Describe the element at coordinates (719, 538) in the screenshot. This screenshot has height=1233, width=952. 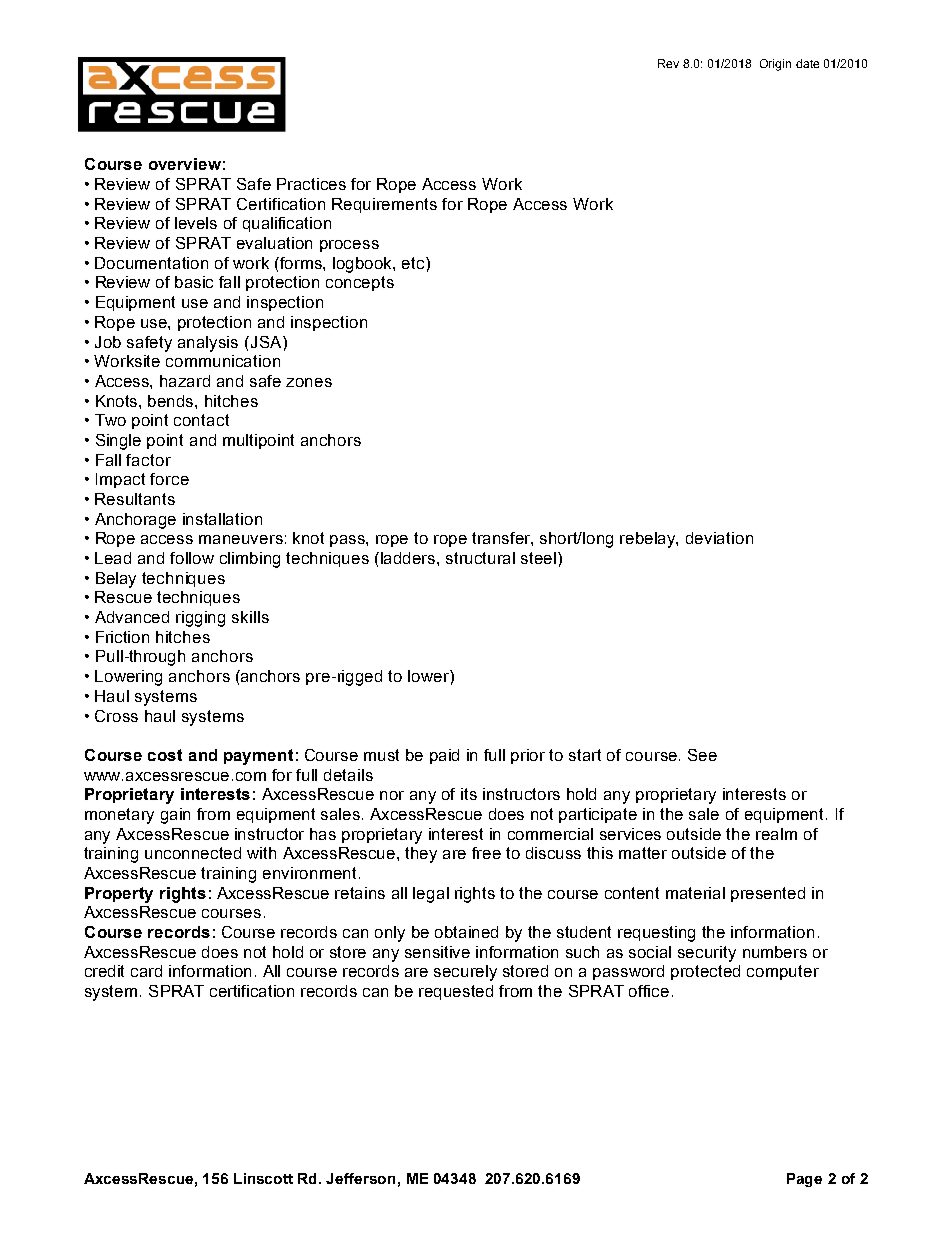
I see `deviation` at that location.
